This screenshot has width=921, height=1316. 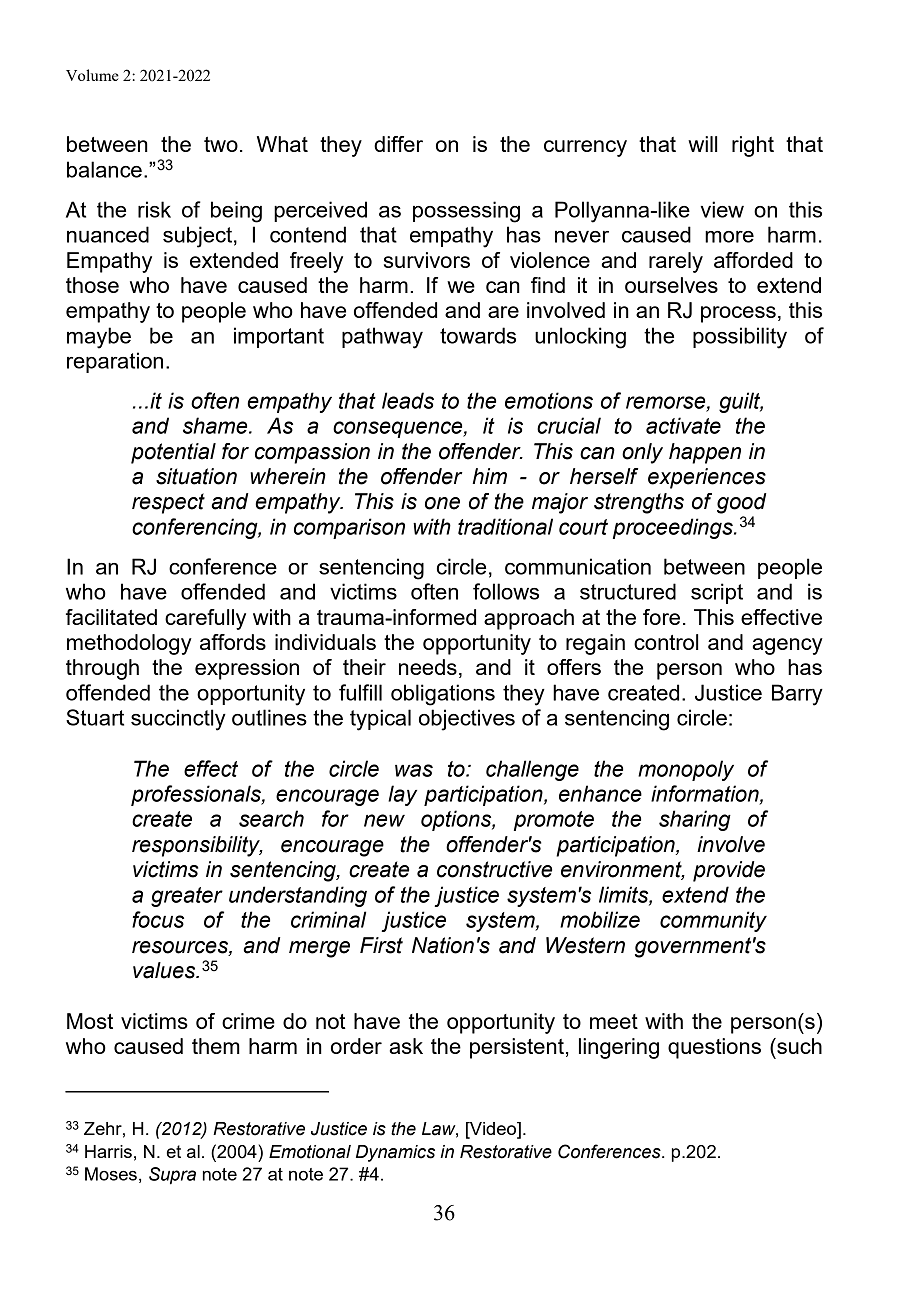 I want to click on Supra, so click(x=172, y=1176).
